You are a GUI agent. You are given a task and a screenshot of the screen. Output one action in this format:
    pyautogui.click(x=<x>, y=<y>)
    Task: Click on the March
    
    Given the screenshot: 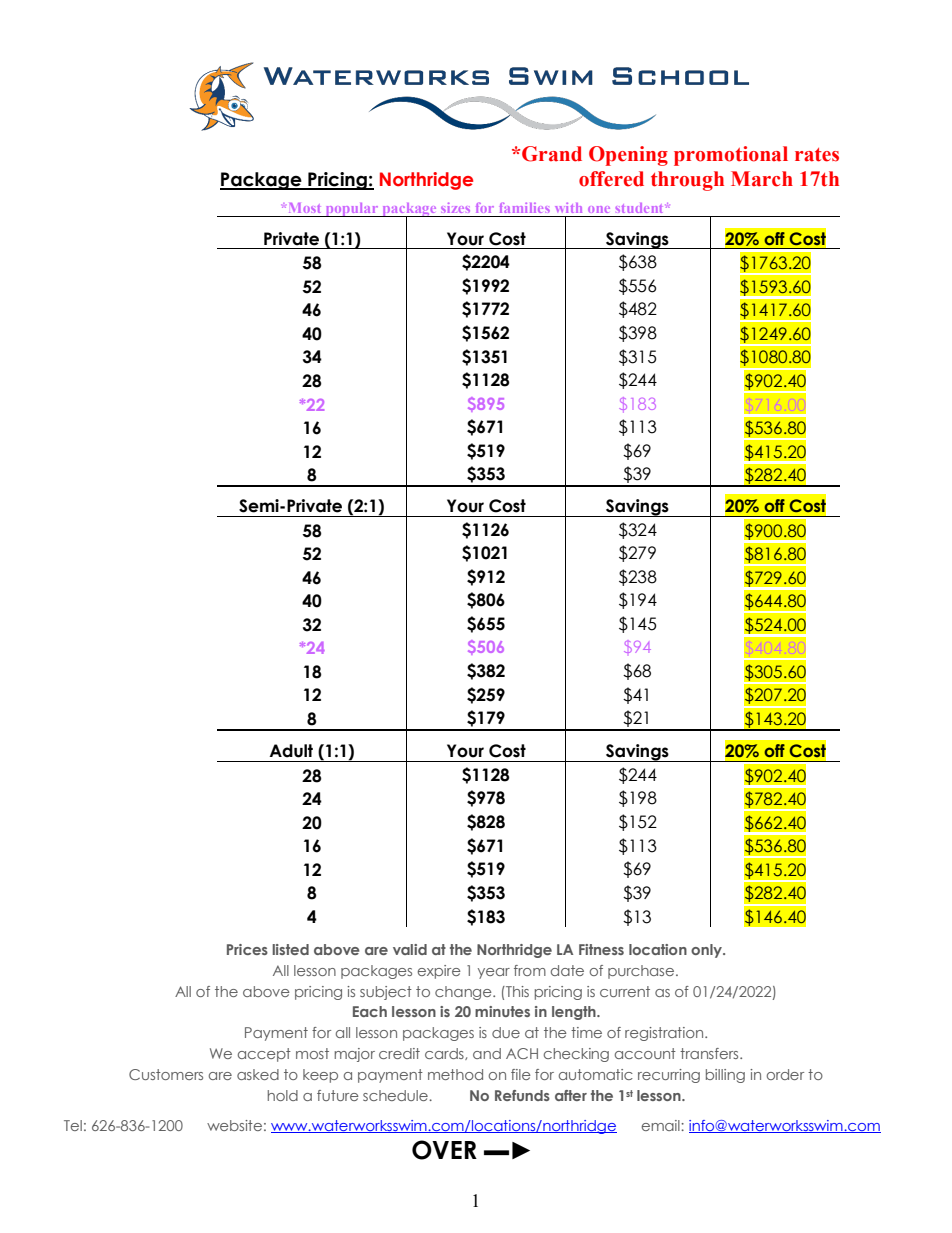 What is the action you would take?
    pyautogui.click(x=762, y=179)
